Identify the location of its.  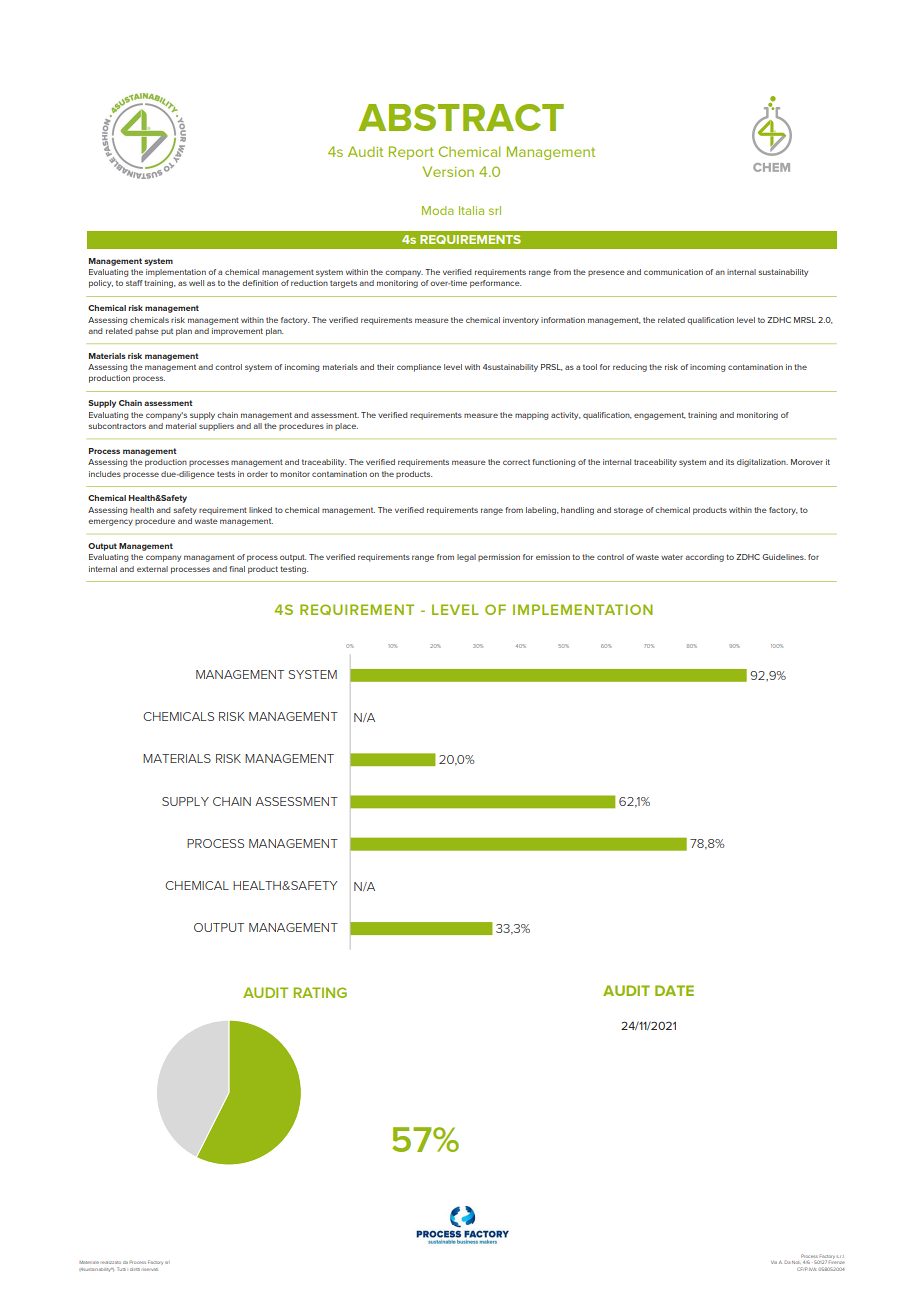
(730, 462).
